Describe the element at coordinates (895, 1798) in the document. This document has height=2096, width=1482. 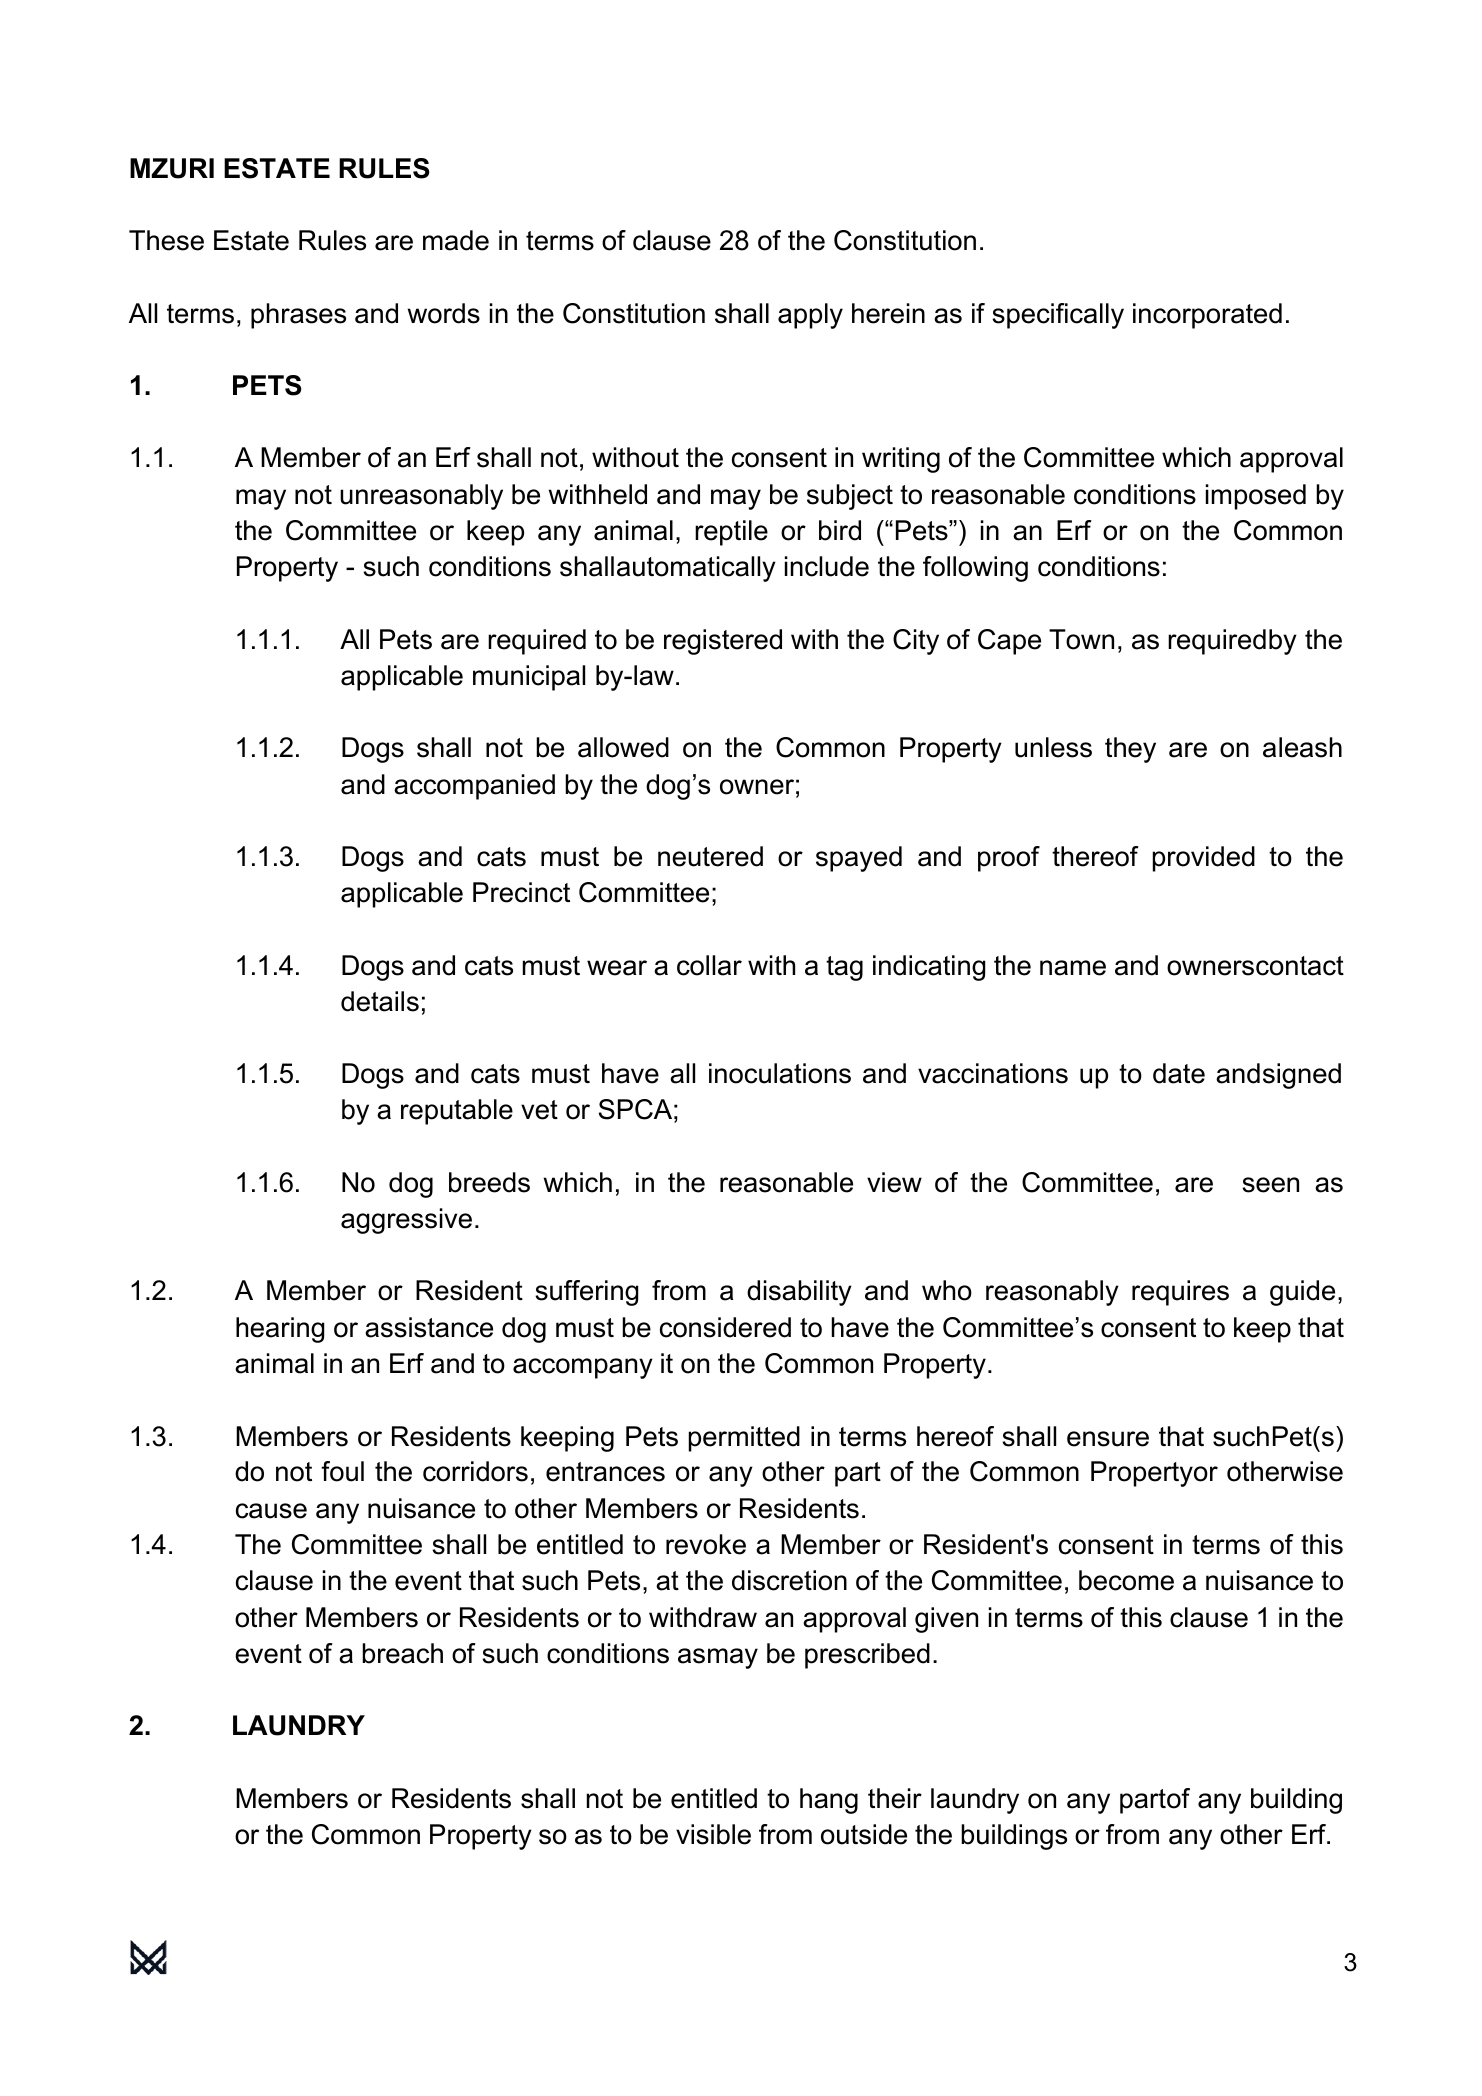
I see `their` at that location.
